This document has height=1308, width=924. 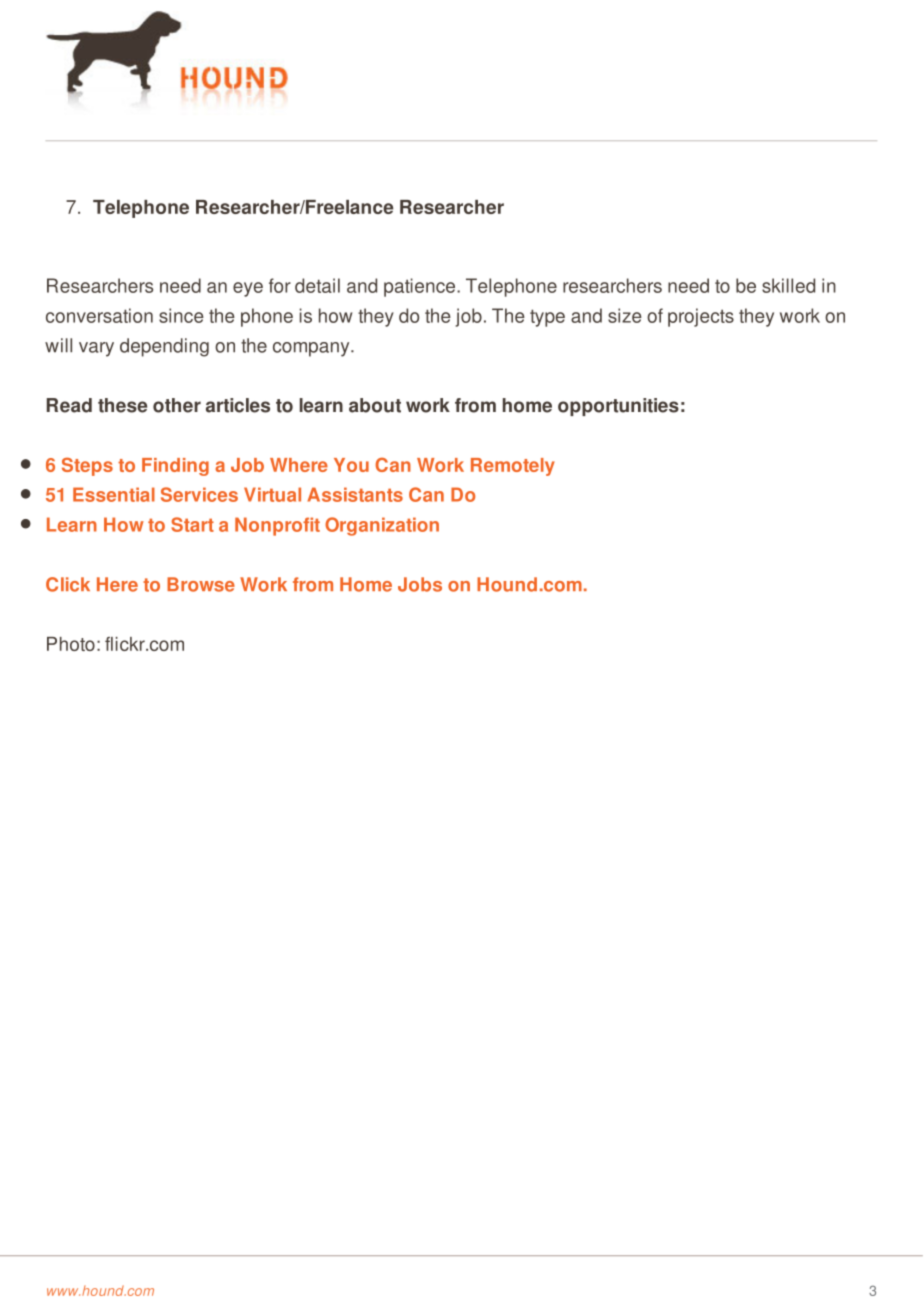 I want to click on Photo, so click(x=71, y=644).
